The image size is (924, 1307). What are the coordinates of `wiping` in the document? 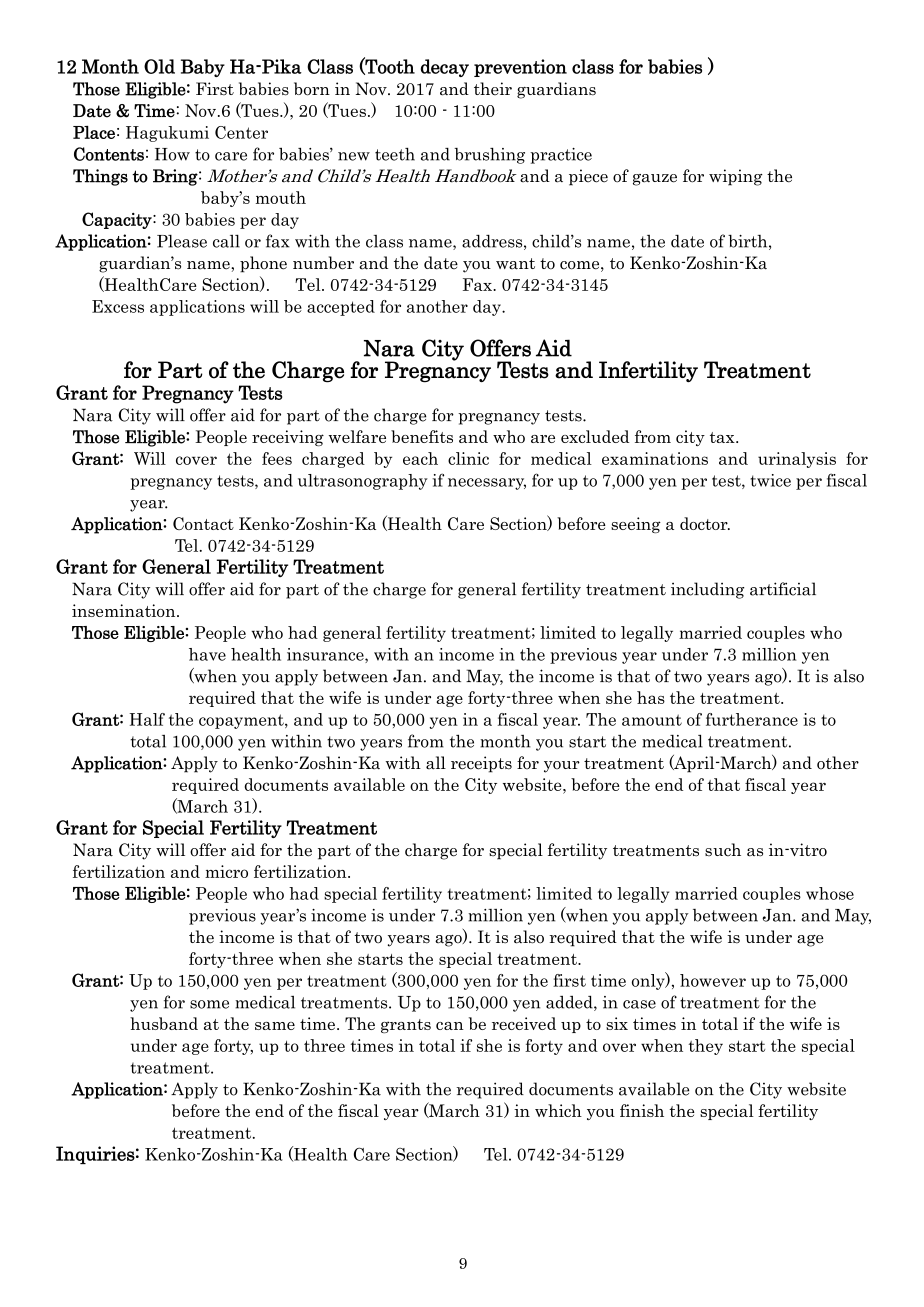 It's located at (736, 177).
